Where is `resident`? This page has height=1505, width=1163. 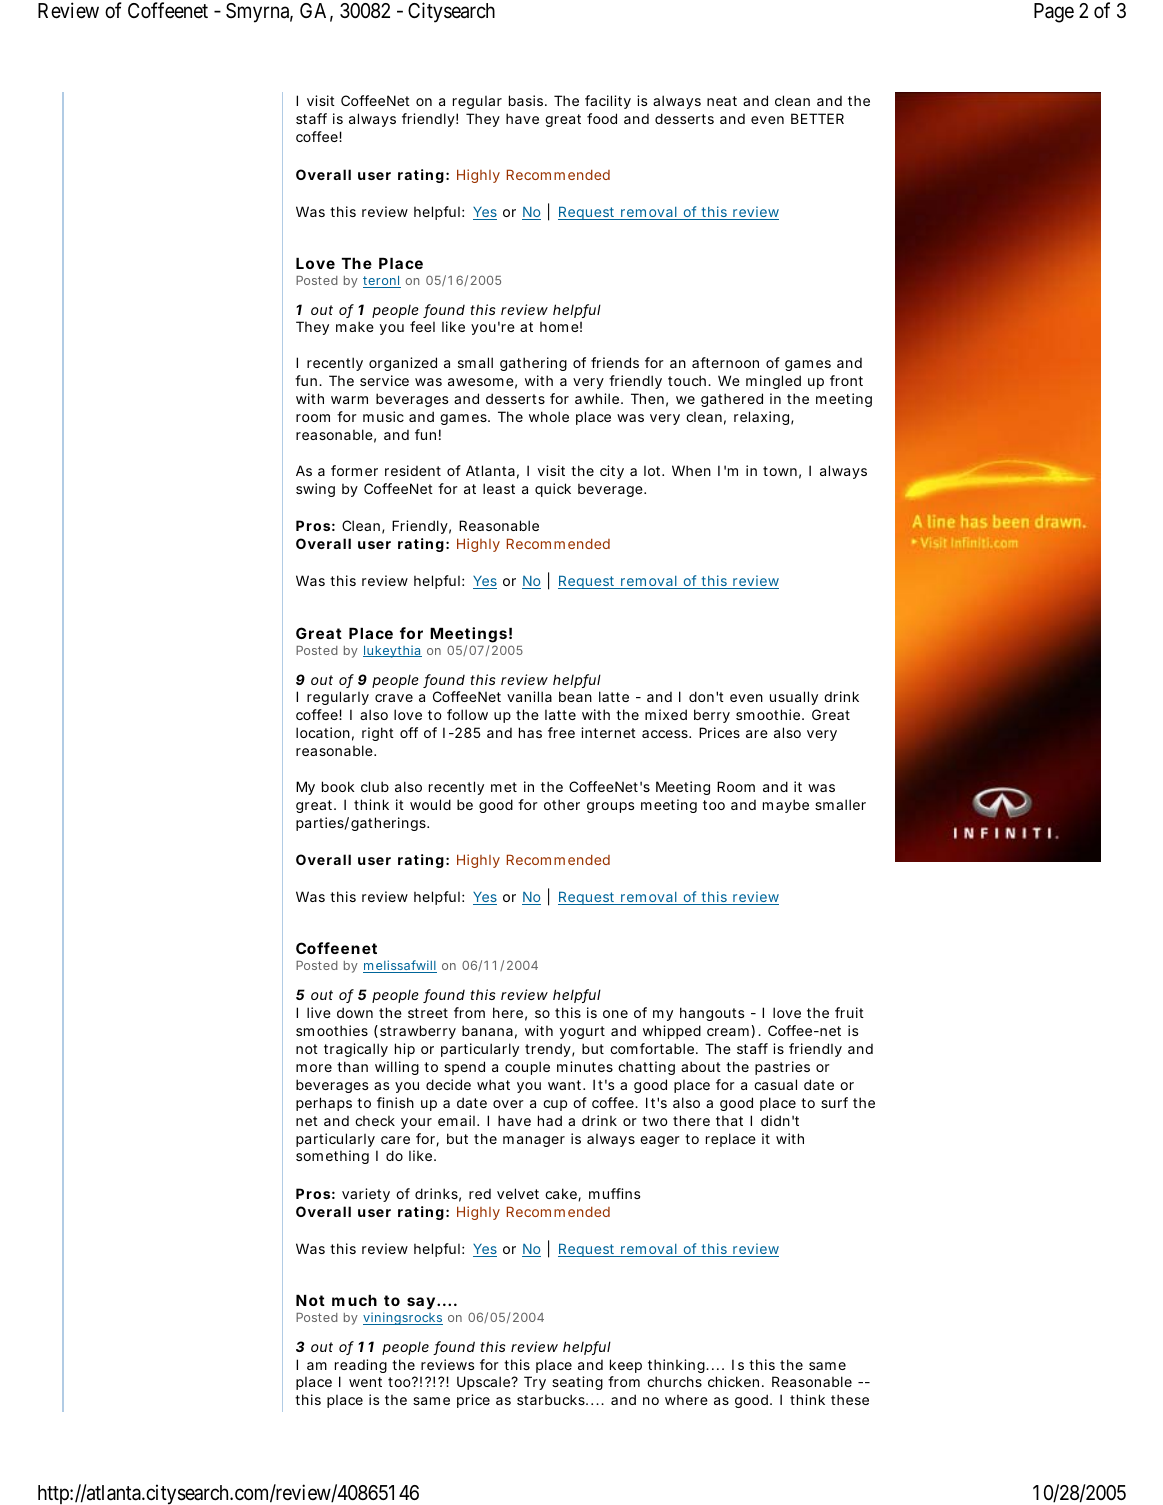
resident is located at coordinates (413, 470).
